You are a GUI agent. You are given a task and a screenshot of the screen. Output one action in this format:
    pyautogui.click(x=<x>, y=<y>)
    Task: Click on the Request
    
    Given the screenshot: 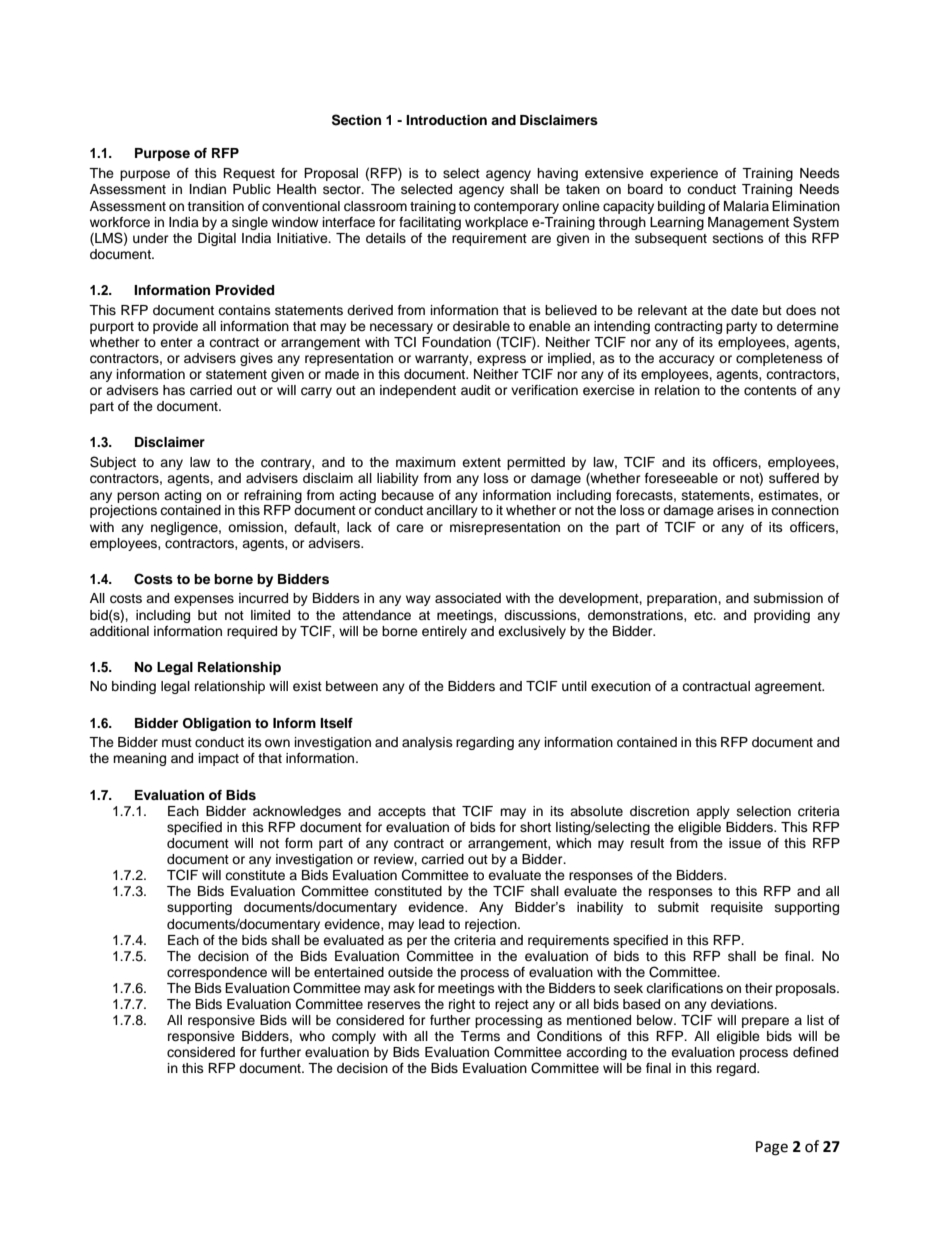 What is the action you would take?
    pyautogui.click(x=249, y=174)
